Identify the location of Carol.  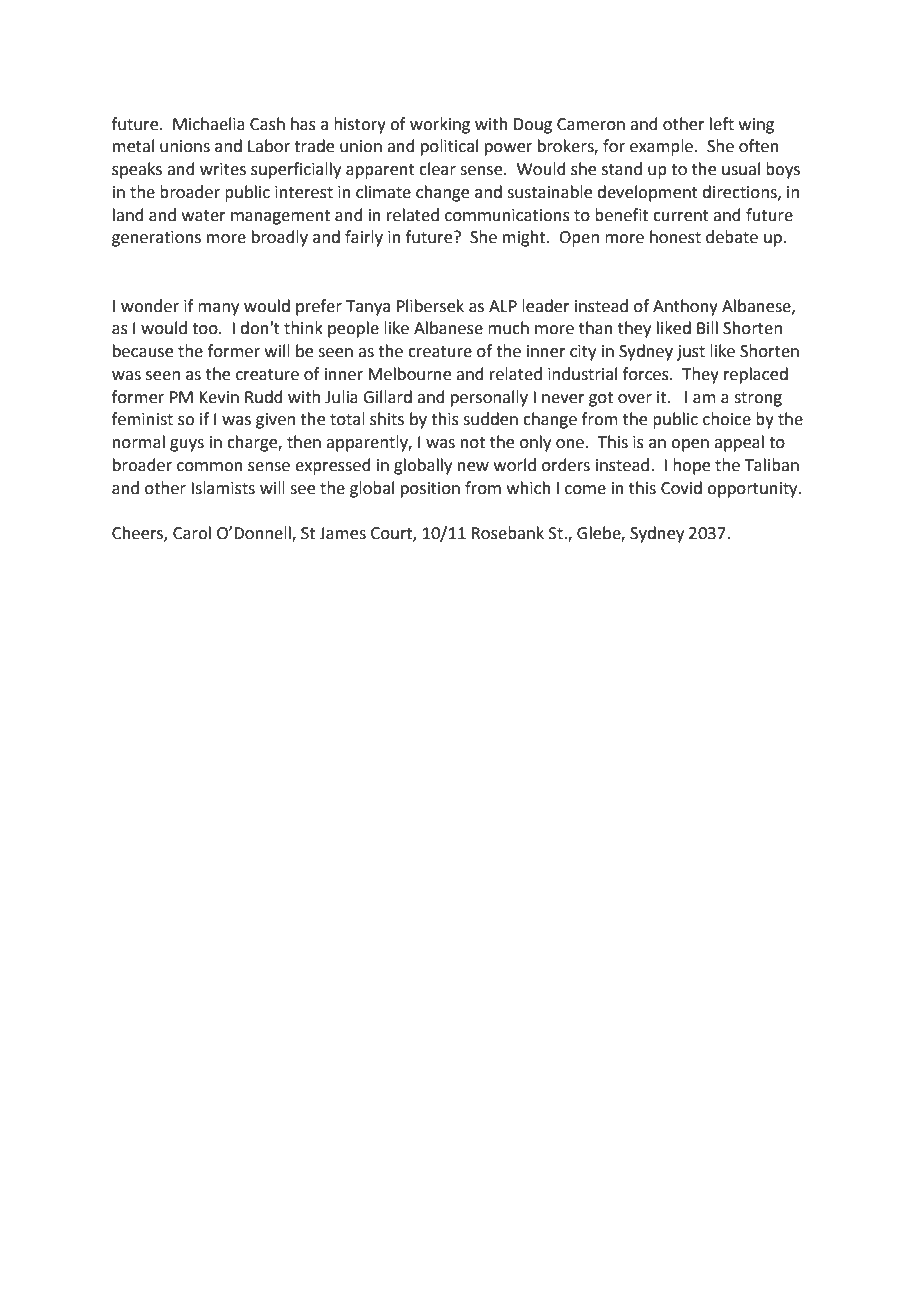
(192, 533).
